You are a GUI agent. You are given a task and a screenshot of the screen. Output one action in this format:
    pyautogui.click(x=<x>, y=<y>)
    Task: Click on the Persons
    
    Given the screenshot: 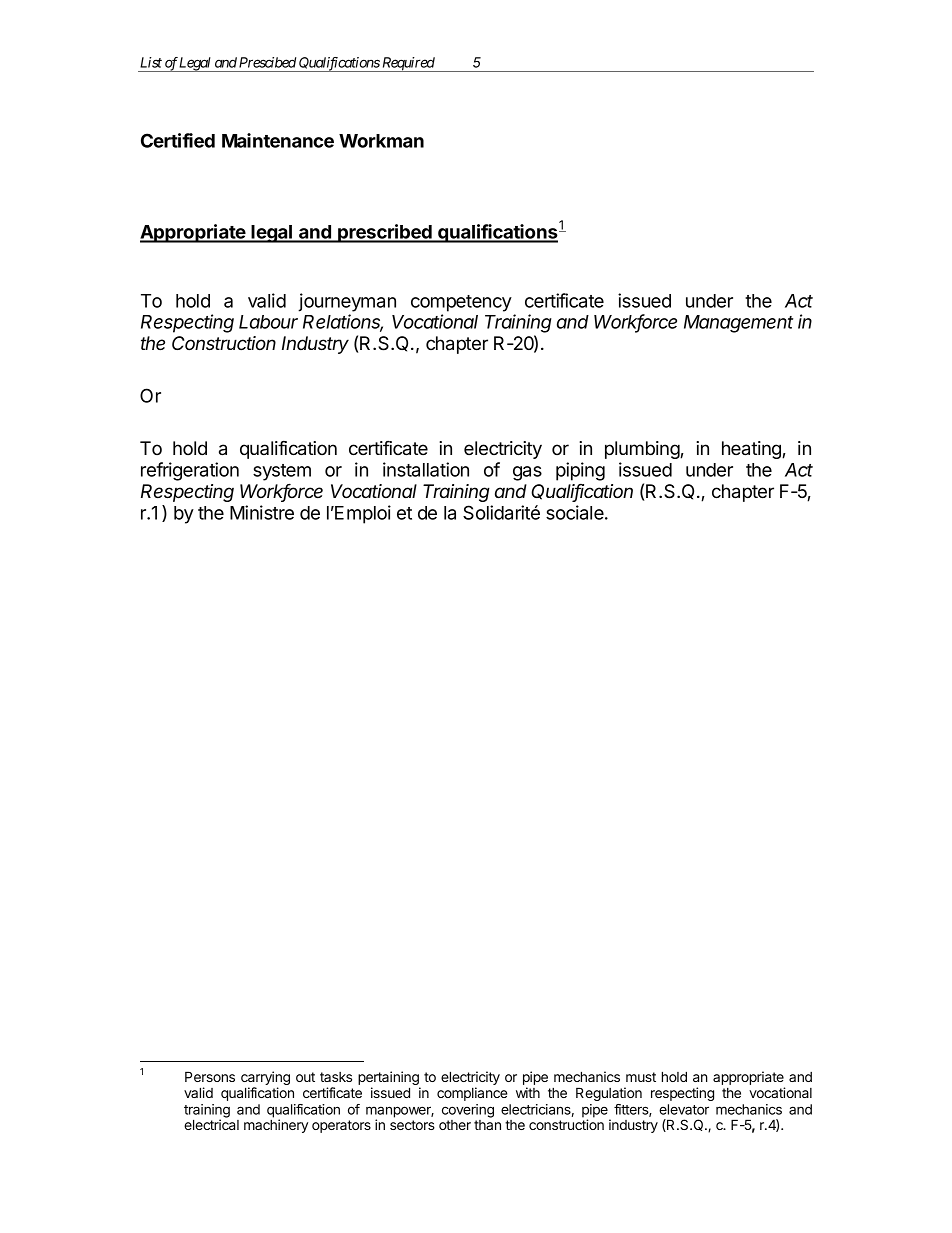 What is the action you would take?
    pyautogui.click(x=210, y=1076)
